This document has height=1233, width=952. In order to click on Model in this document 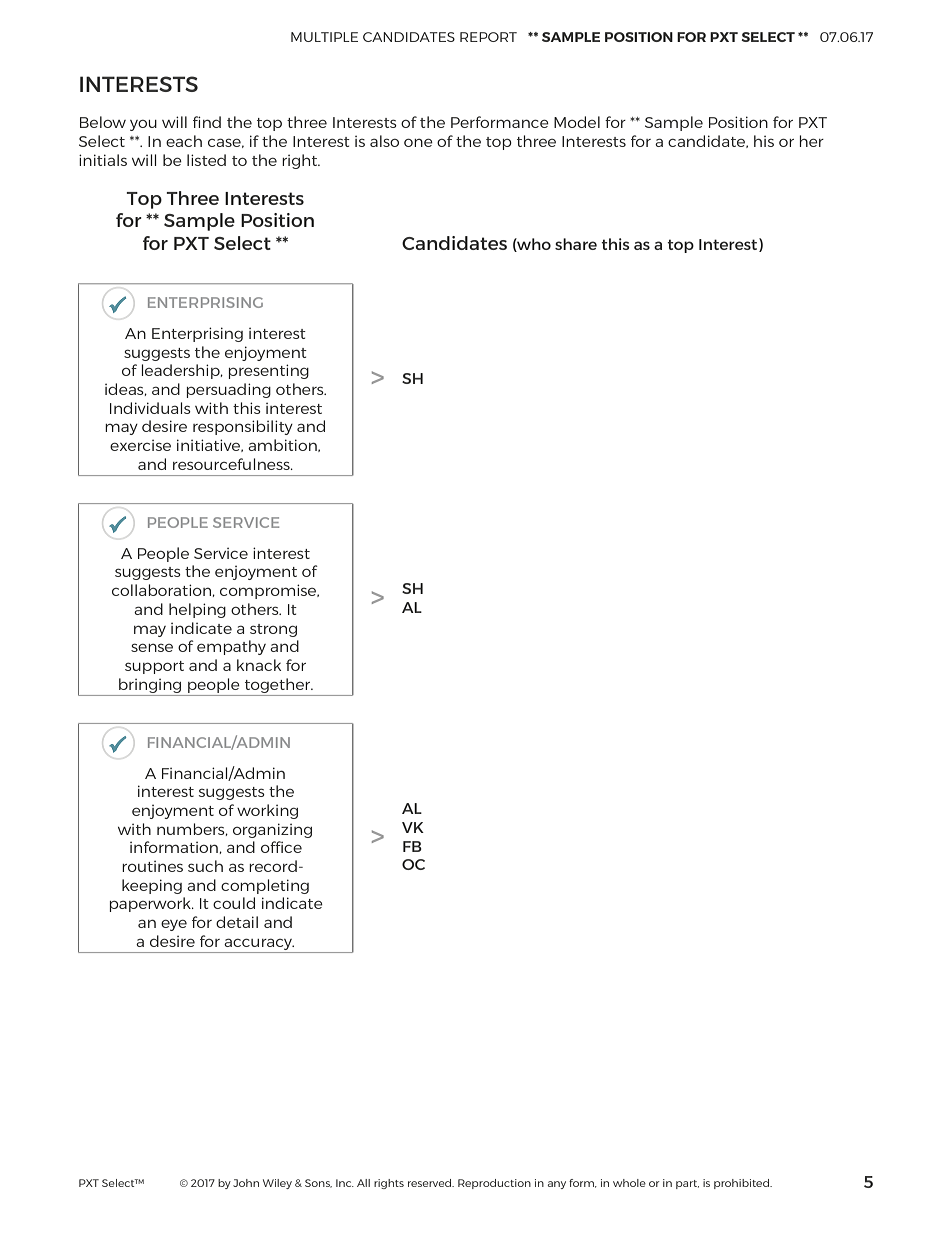, I will do `click(577, 122)`.
